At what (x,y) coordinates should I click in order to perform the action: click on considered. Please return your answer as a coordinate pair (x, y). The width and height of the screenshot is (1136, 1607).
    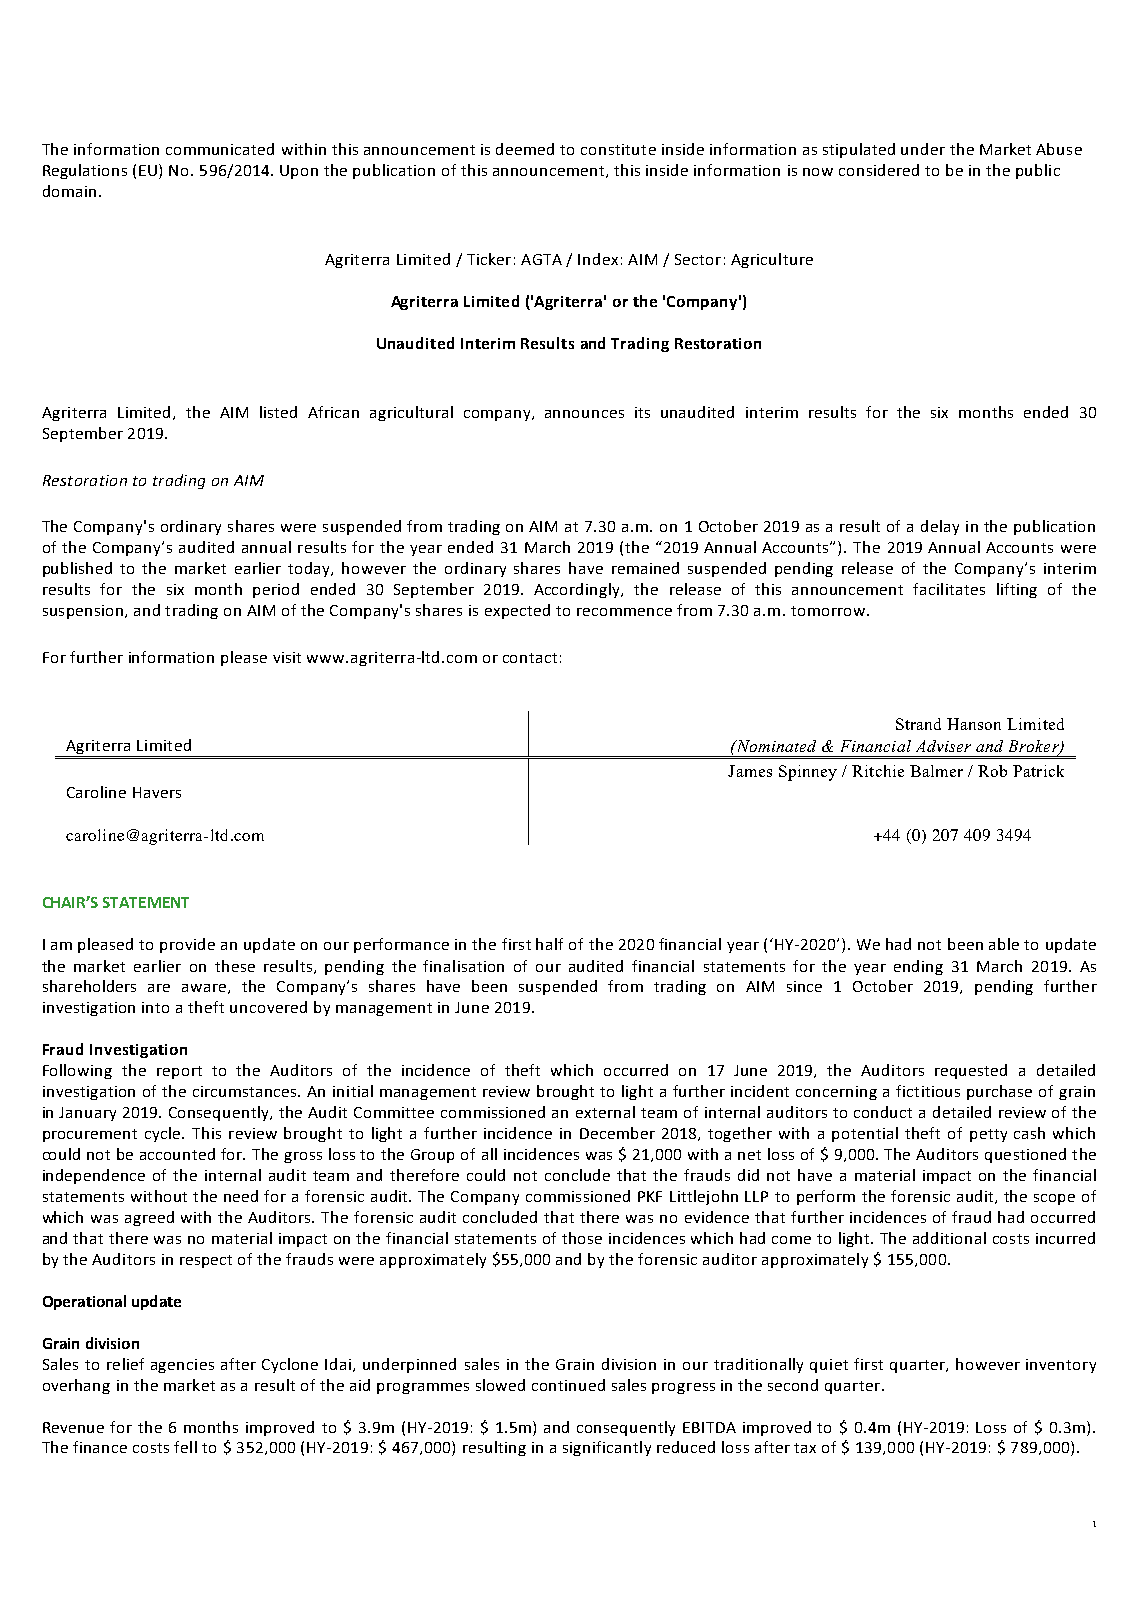
    Looking at the image, I should click on (879, 170).
